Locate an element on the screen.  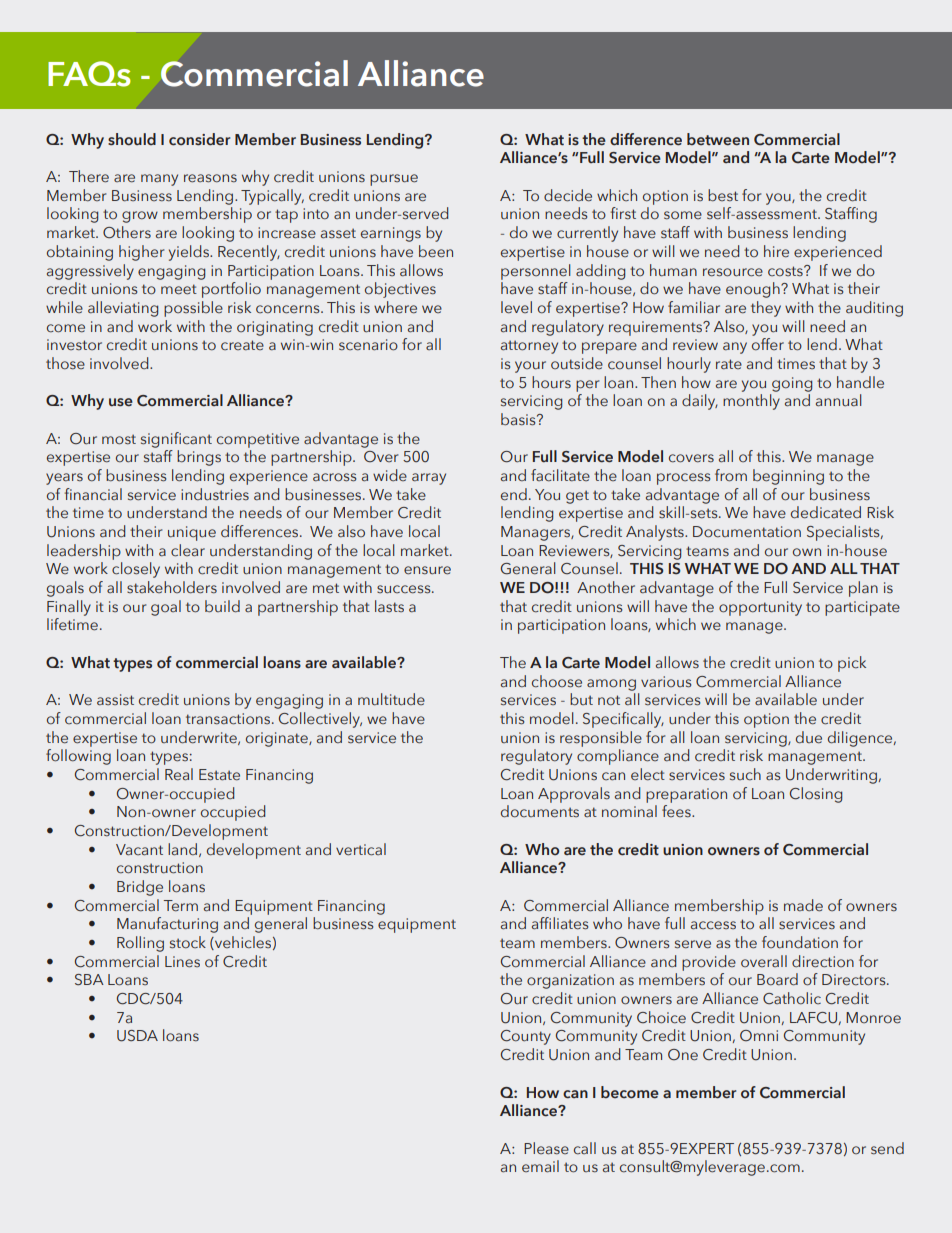
pursue is located at coordinates (394, 180).
